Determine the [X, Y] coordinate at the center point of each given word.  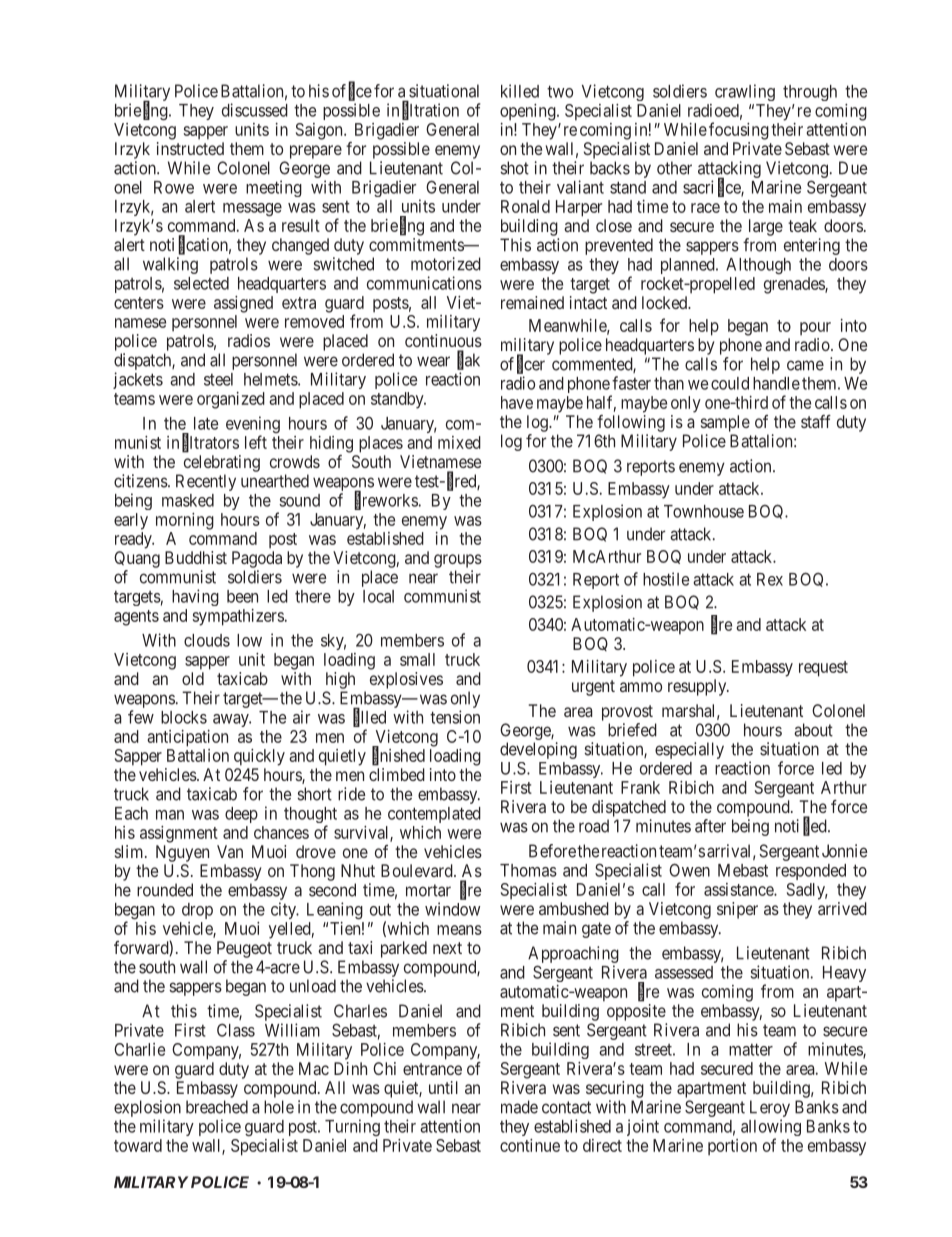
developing [538, 750]
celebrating [222, 463]
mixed [459, 442]
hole [279, 1107]
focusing [739, 131]
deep [241, 815]
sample [725, 423]
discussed [255, 110]
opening [529, 112]
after [710, 826]
